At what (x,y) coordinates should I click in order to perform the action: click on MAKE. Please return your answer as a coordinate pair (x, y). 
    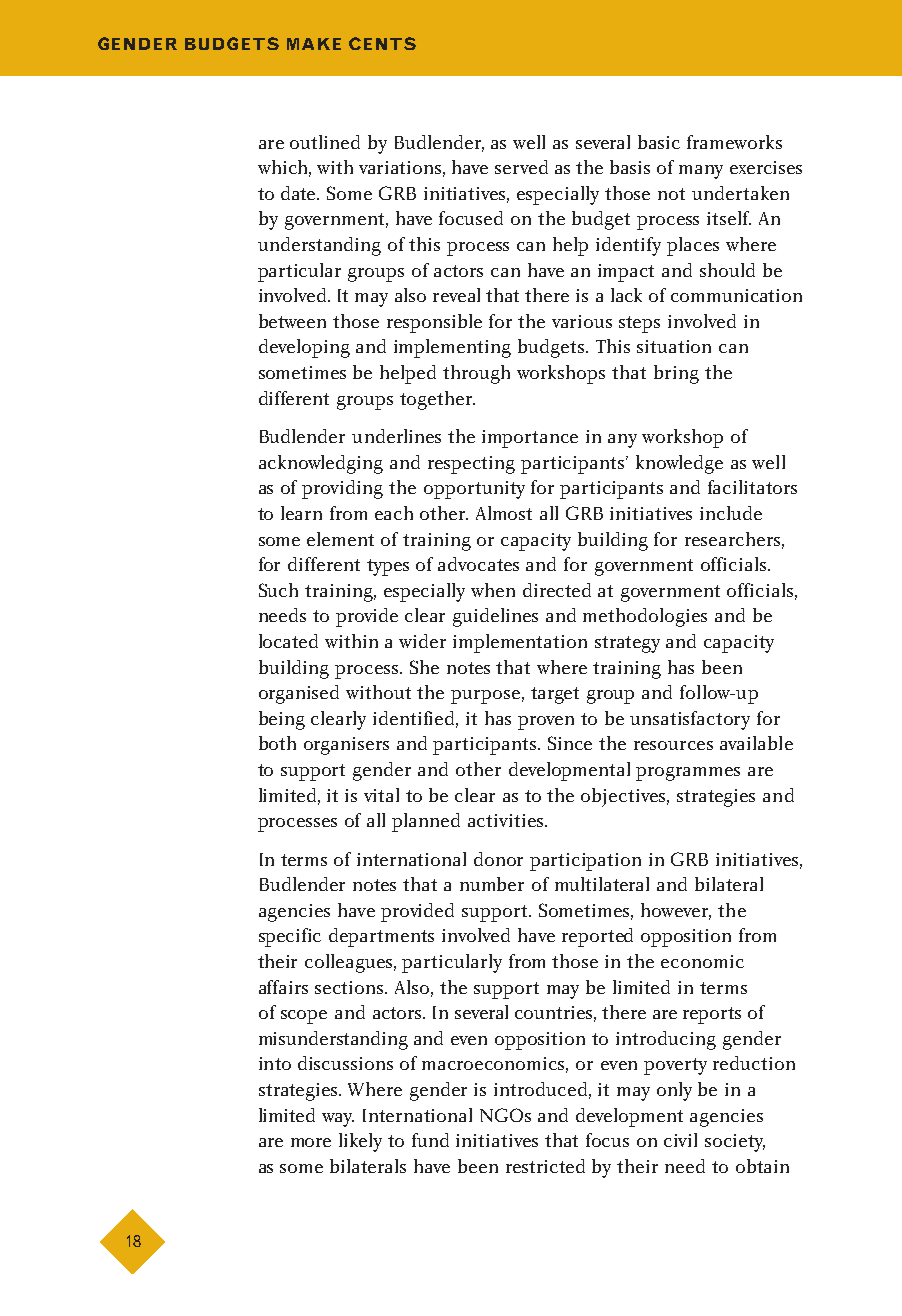
    Looking at the image, I should click on (314, 44).
